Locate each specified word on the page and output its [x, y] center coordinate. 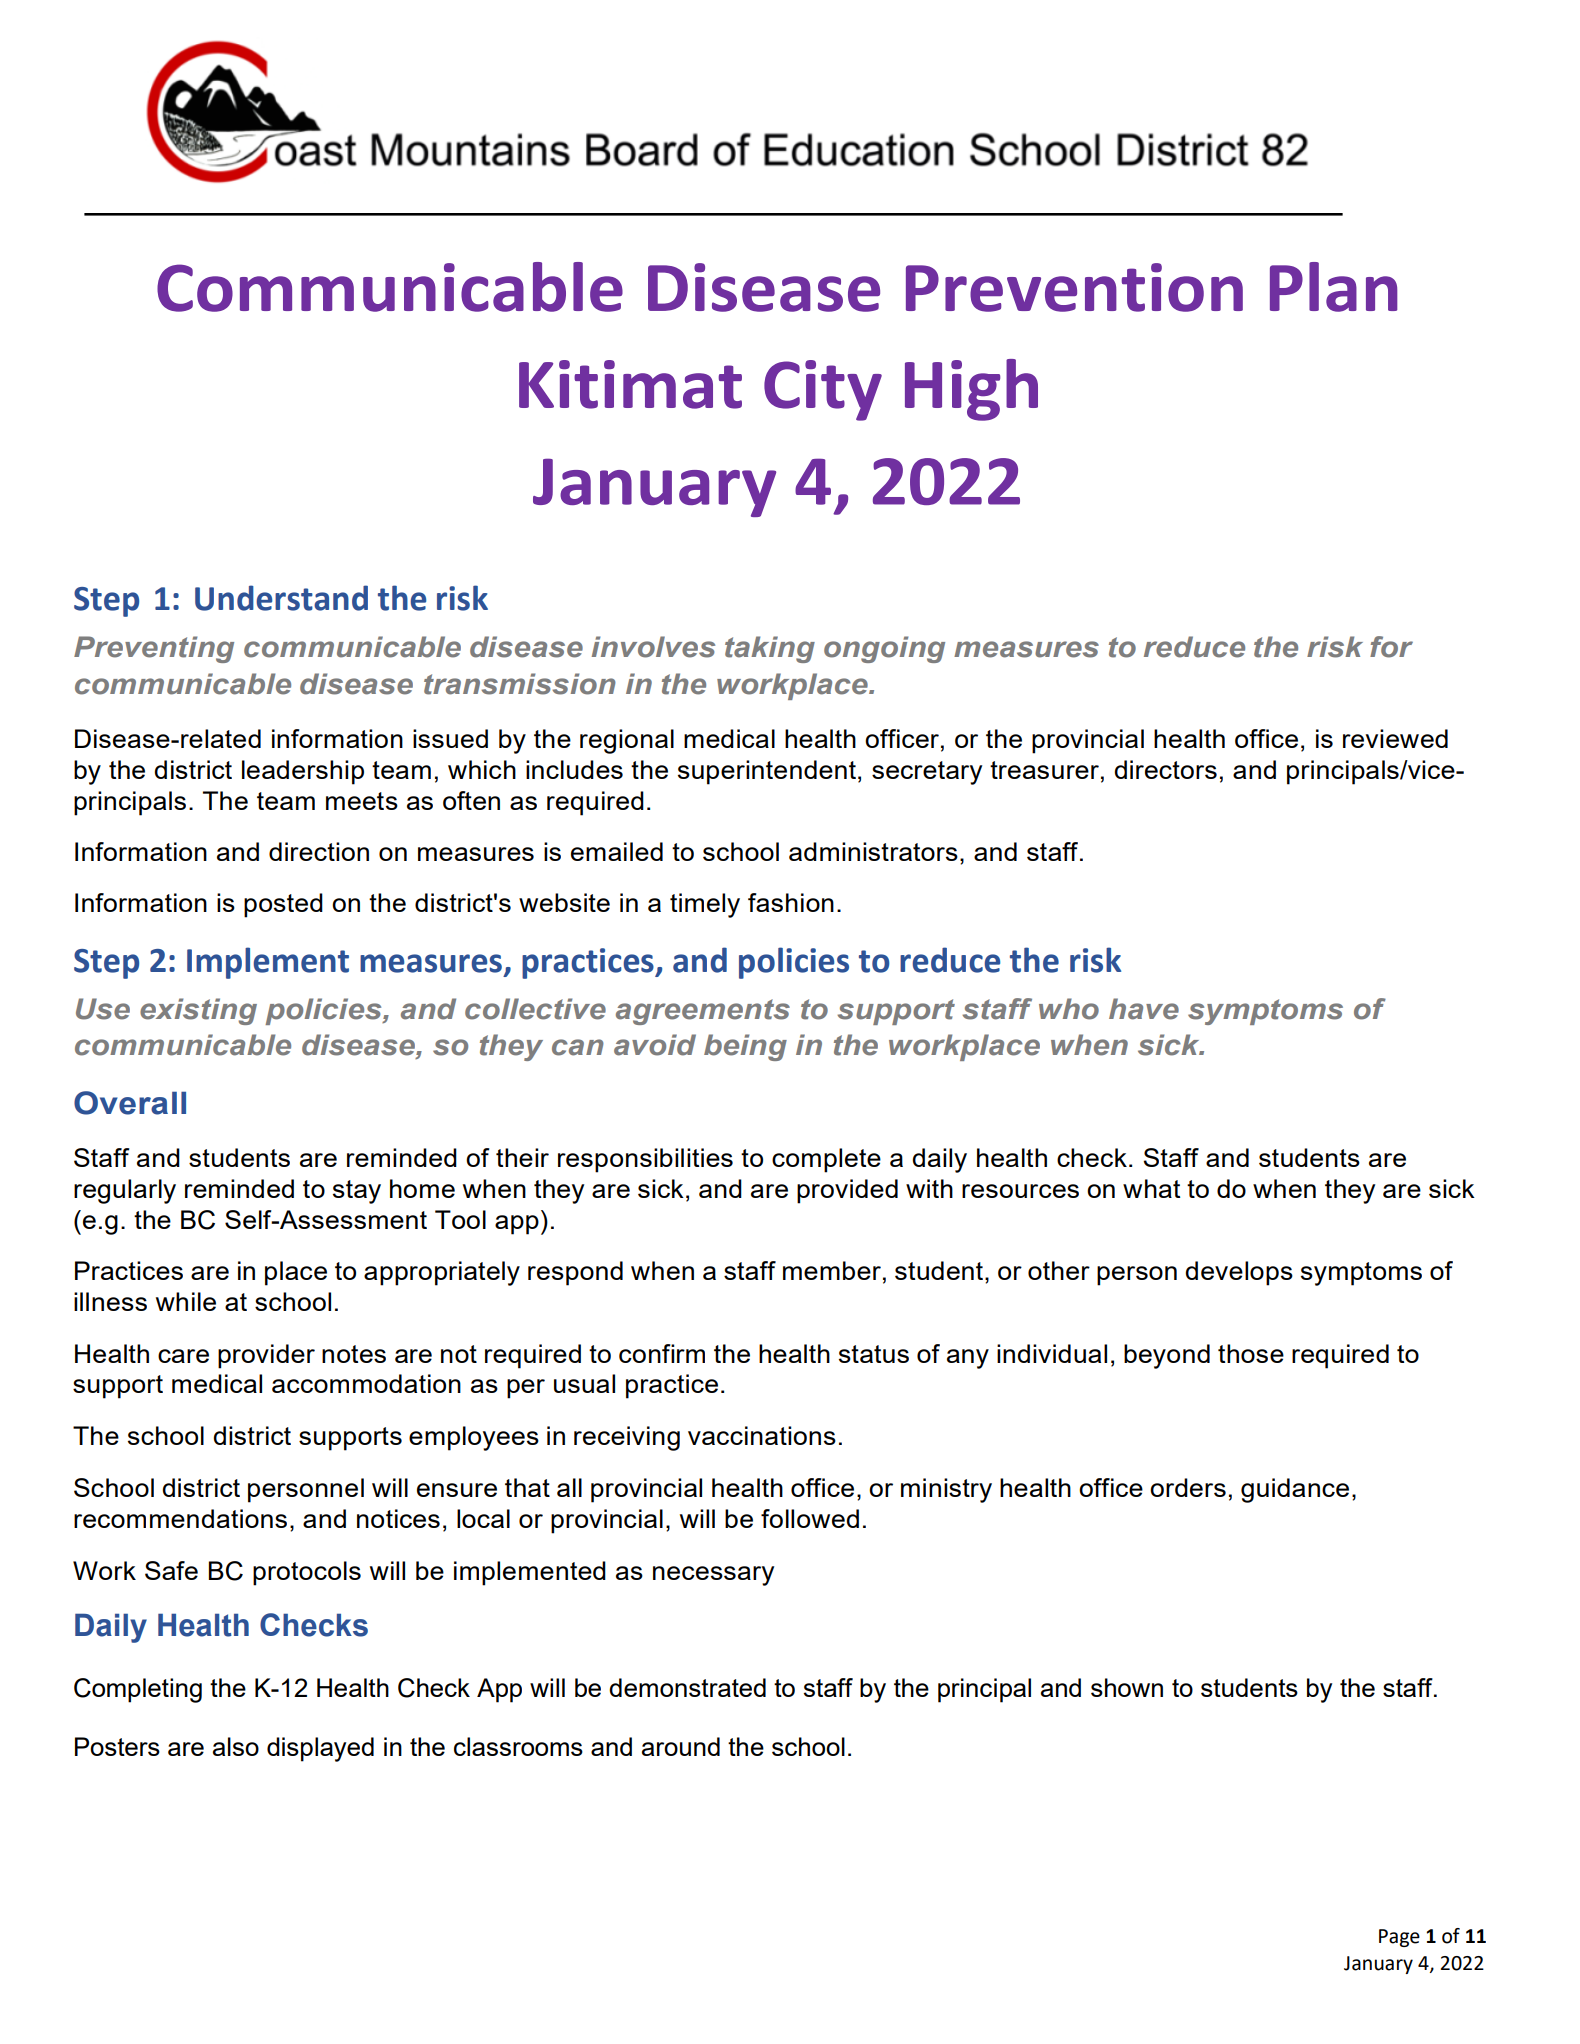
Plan [1334, 287]
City [823, 390]
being [745, 1047]
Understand [281, 598]
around [681, 1746]
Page [1399, 1938]
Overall [130, 1103]
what [1151, 1188]
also [236, 1746]
